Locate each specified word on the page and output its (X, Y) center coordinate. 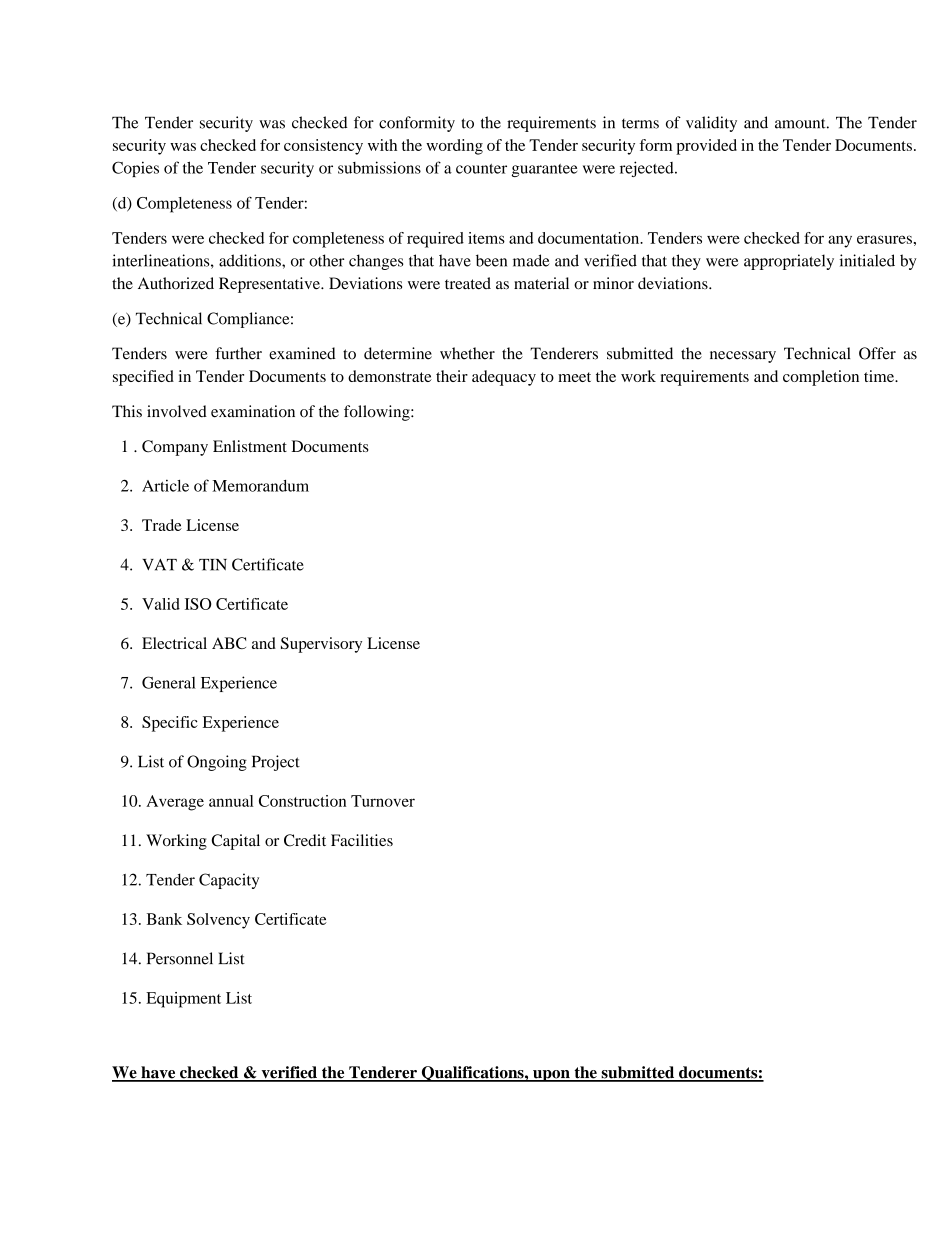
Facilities (362, 840)
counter (481, 169)
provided (706, 147)
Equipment (183, 1000)
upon (551, 1076)
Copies (135, 169)
